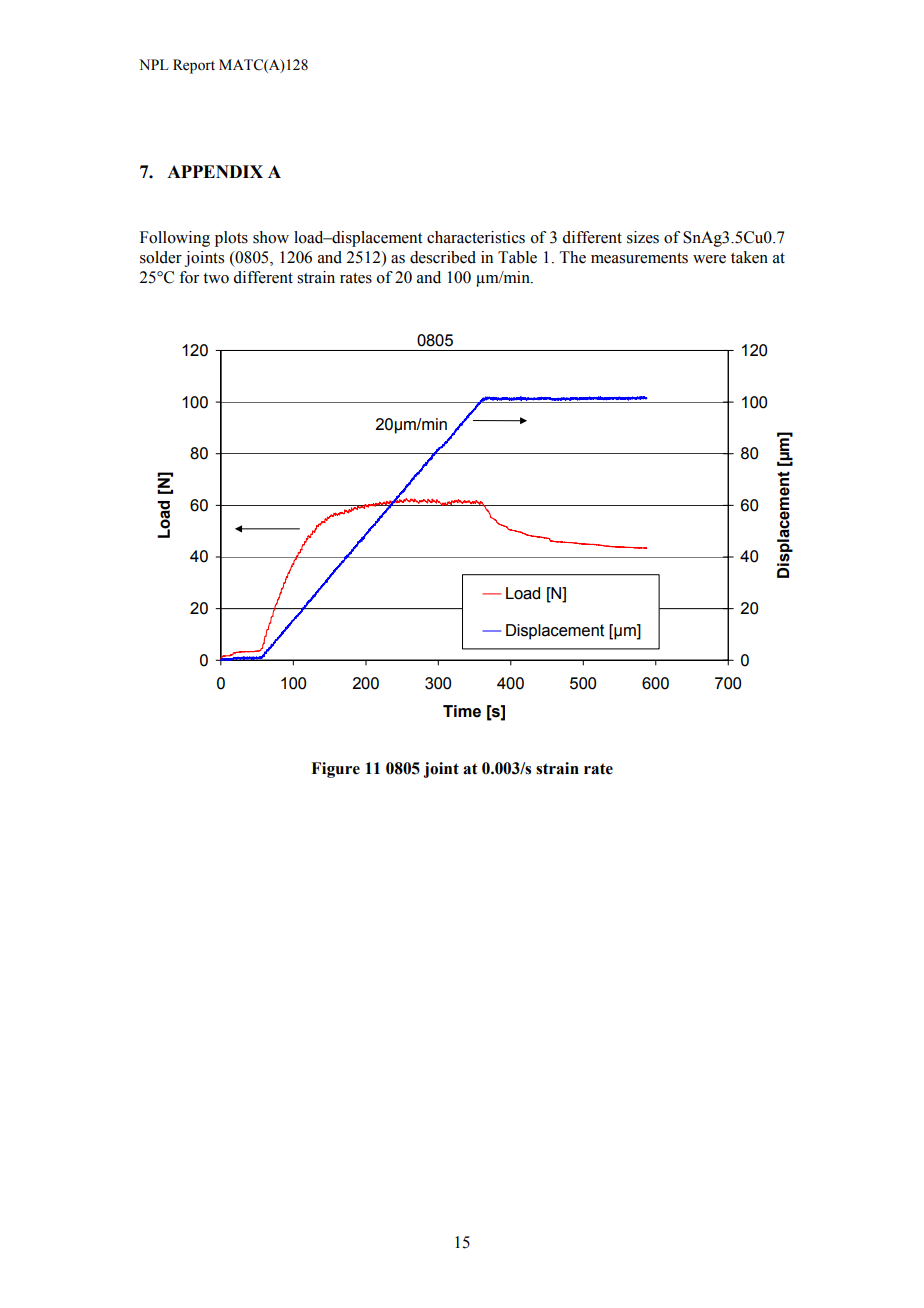 The height and width of the page is (1308, 924). What do you see at coordinates (335, 770) in the page?
I see `Figure` at bounding box center [335, 770].
